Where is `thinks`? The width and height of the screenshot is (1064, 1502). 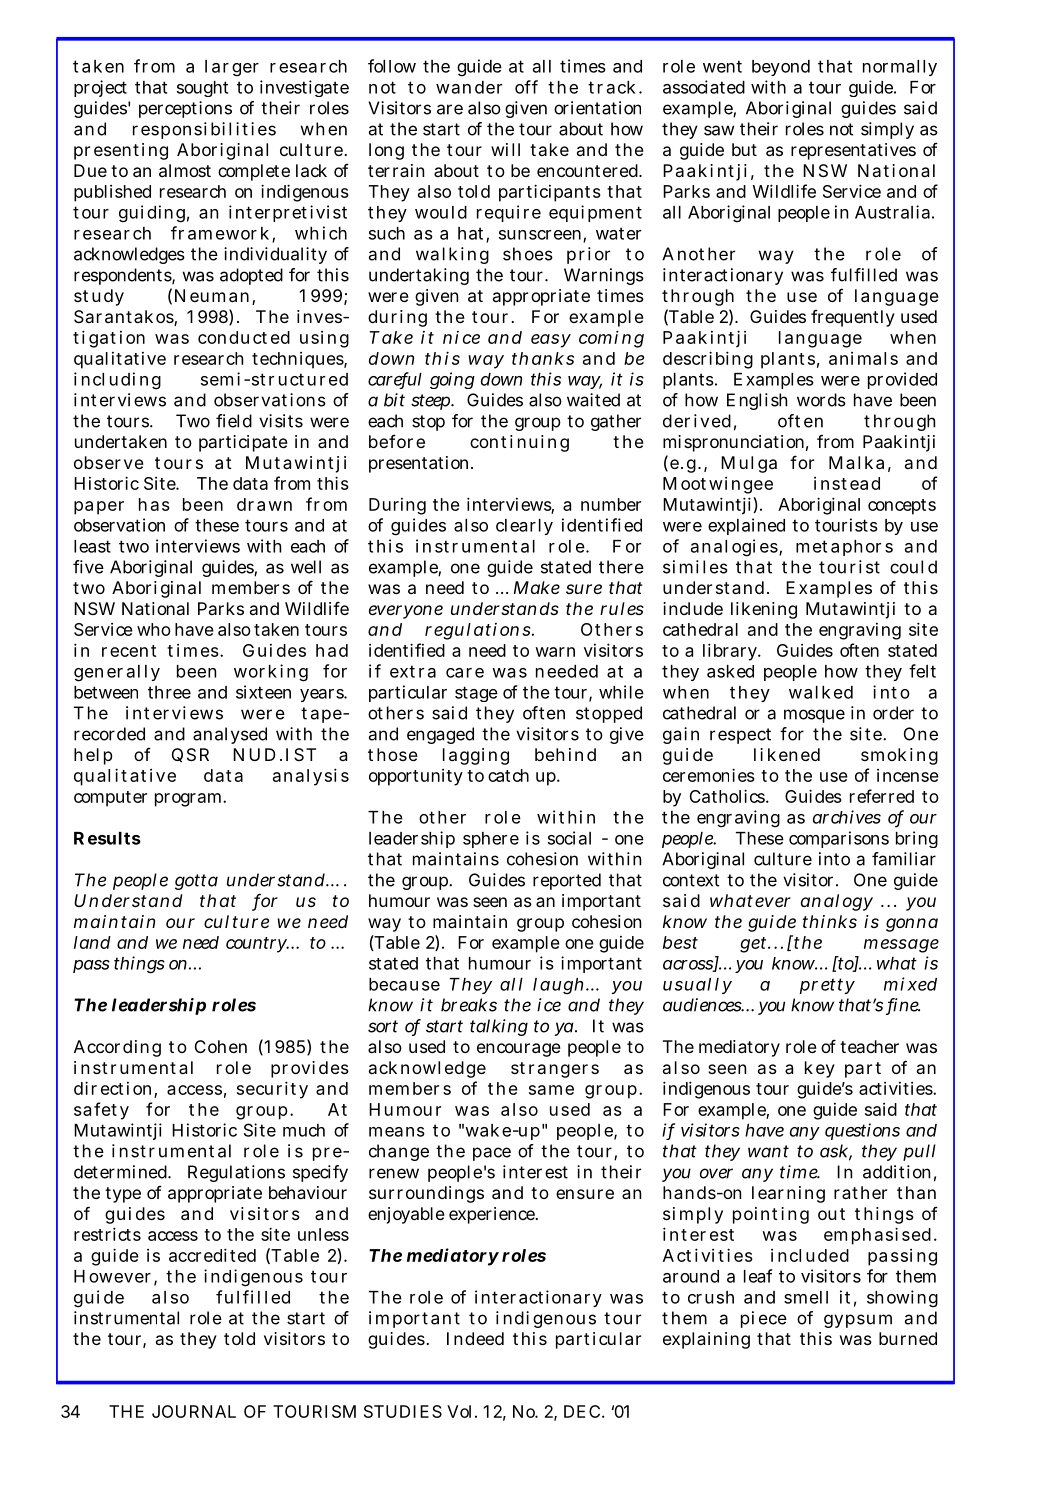
thinks is located at coordinates (830, 921).
